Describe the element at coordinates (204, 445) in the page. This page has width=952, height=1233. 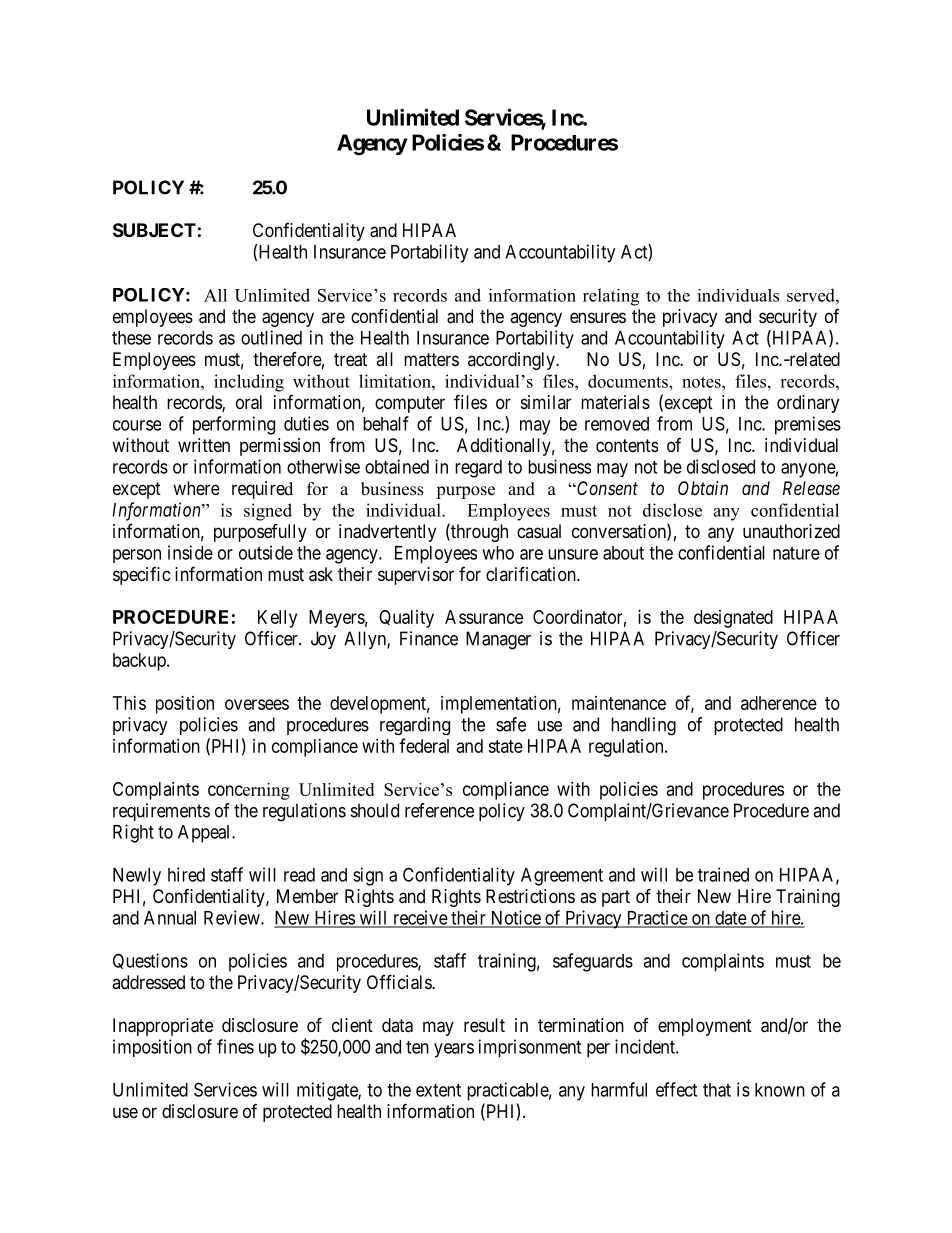
I see `written` at that location.
